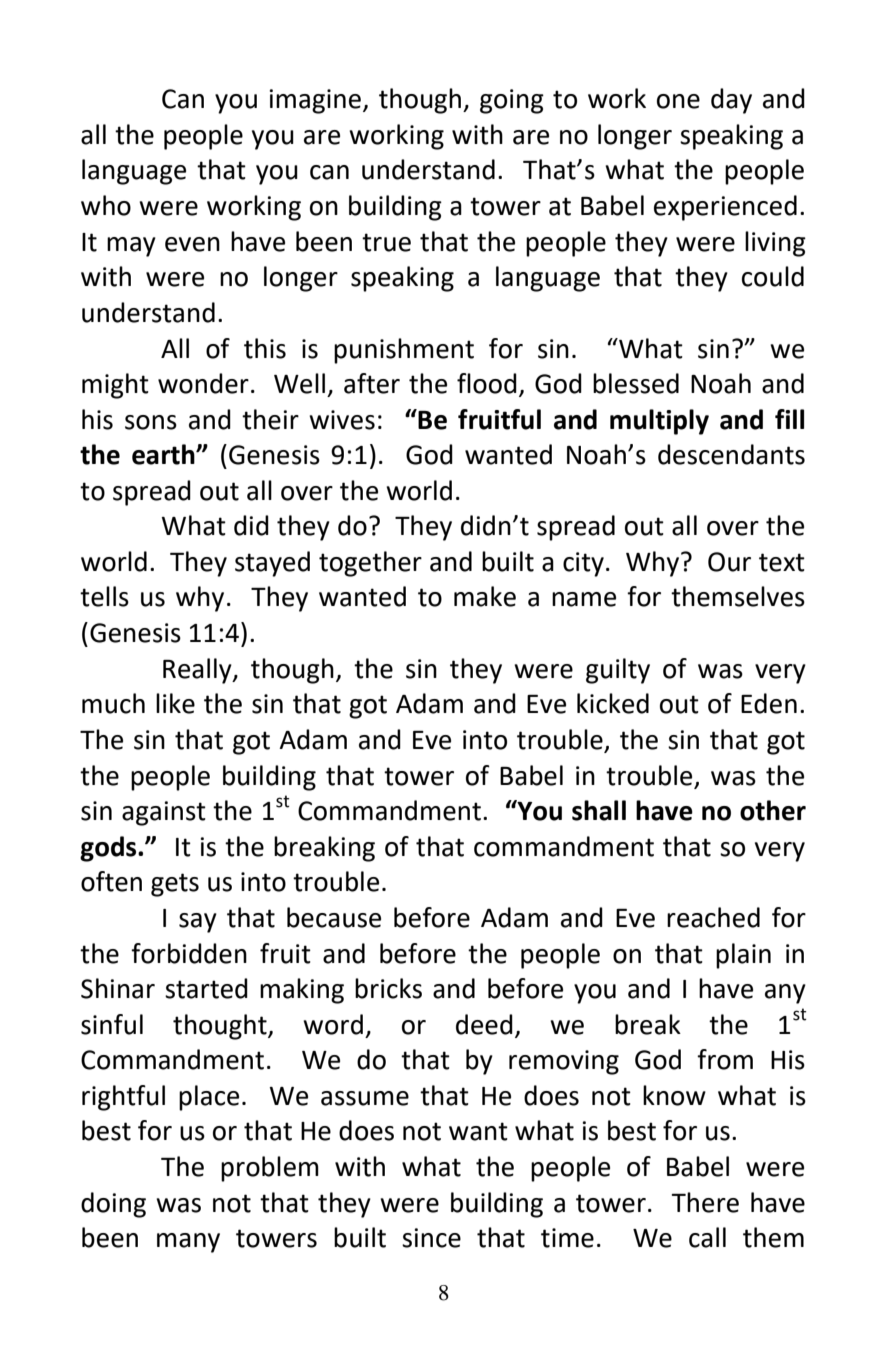  What do you see at coordinates (731, 101) in the page?
I see `day` at bounding box center [731, 101].
